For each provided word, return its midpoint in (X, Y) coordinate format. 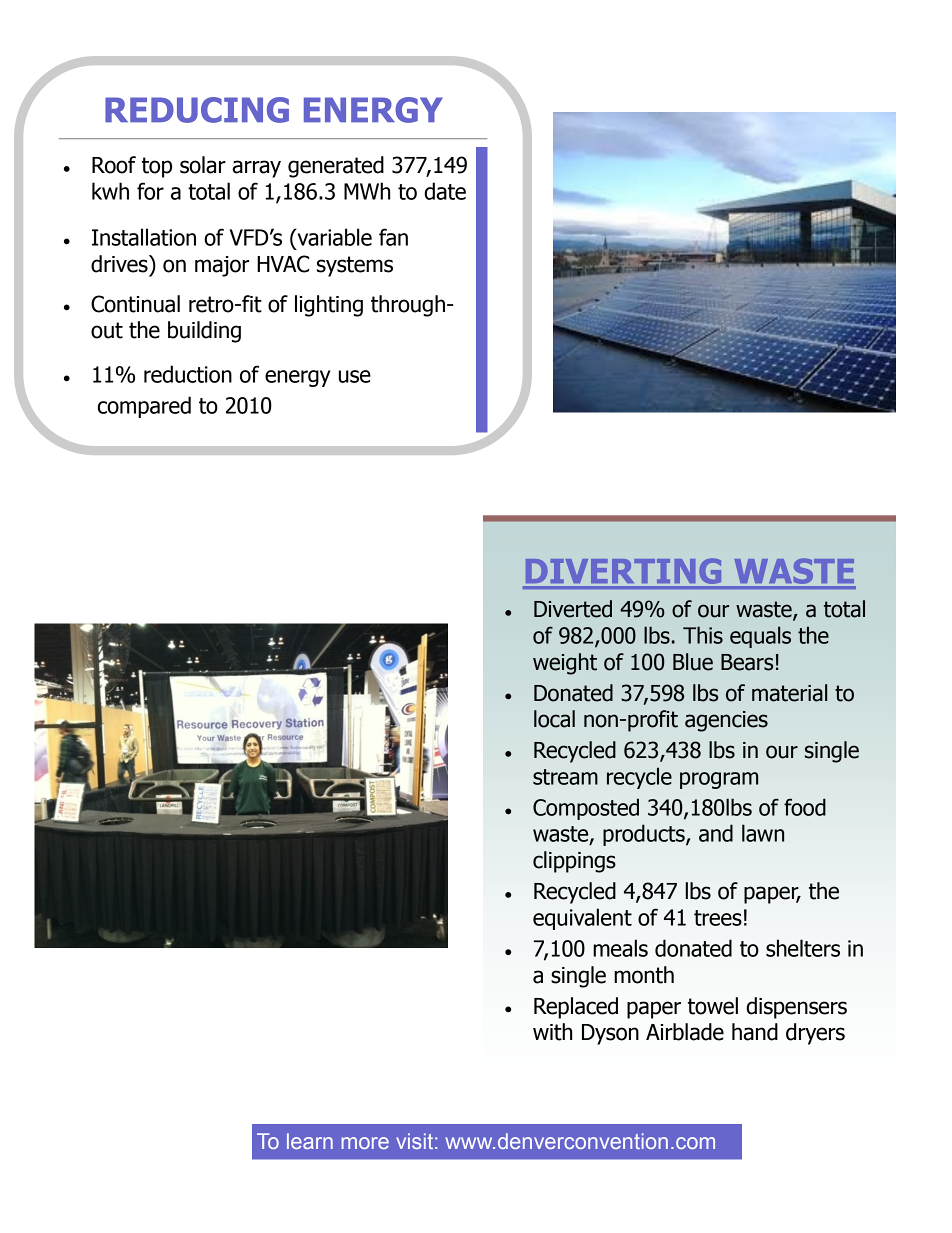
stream (565, 777)
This (703, 635)
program (719, 780)
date (445, 191)
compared (144, 407)
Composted (586, 809)
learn (310, 1141)
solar (203, 165)
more (365, 1143)
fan (393, 237)
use (355, 376)
